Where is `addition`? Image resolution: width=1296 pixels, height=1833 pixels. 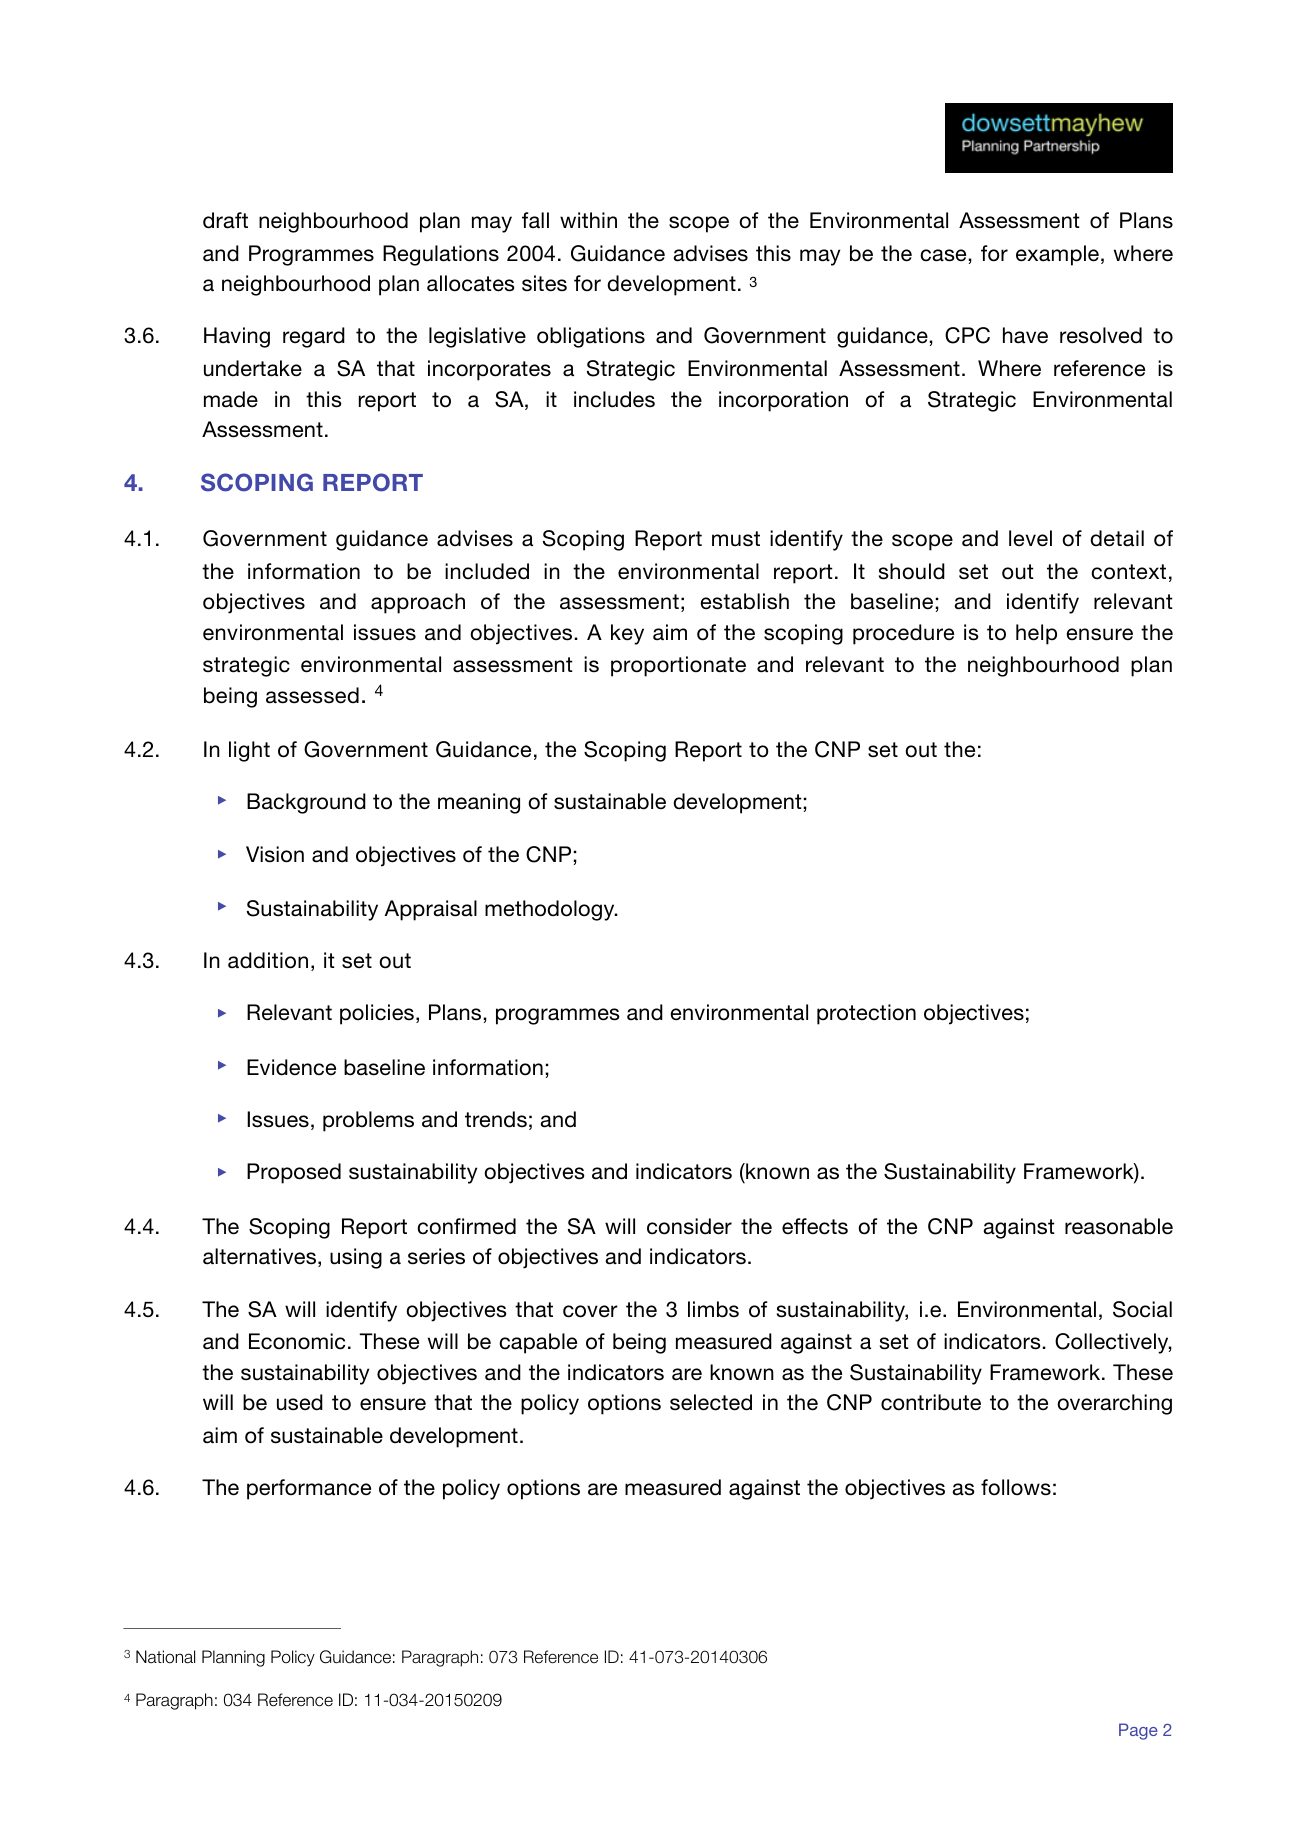 addition is located at coordinates (268, 960).
